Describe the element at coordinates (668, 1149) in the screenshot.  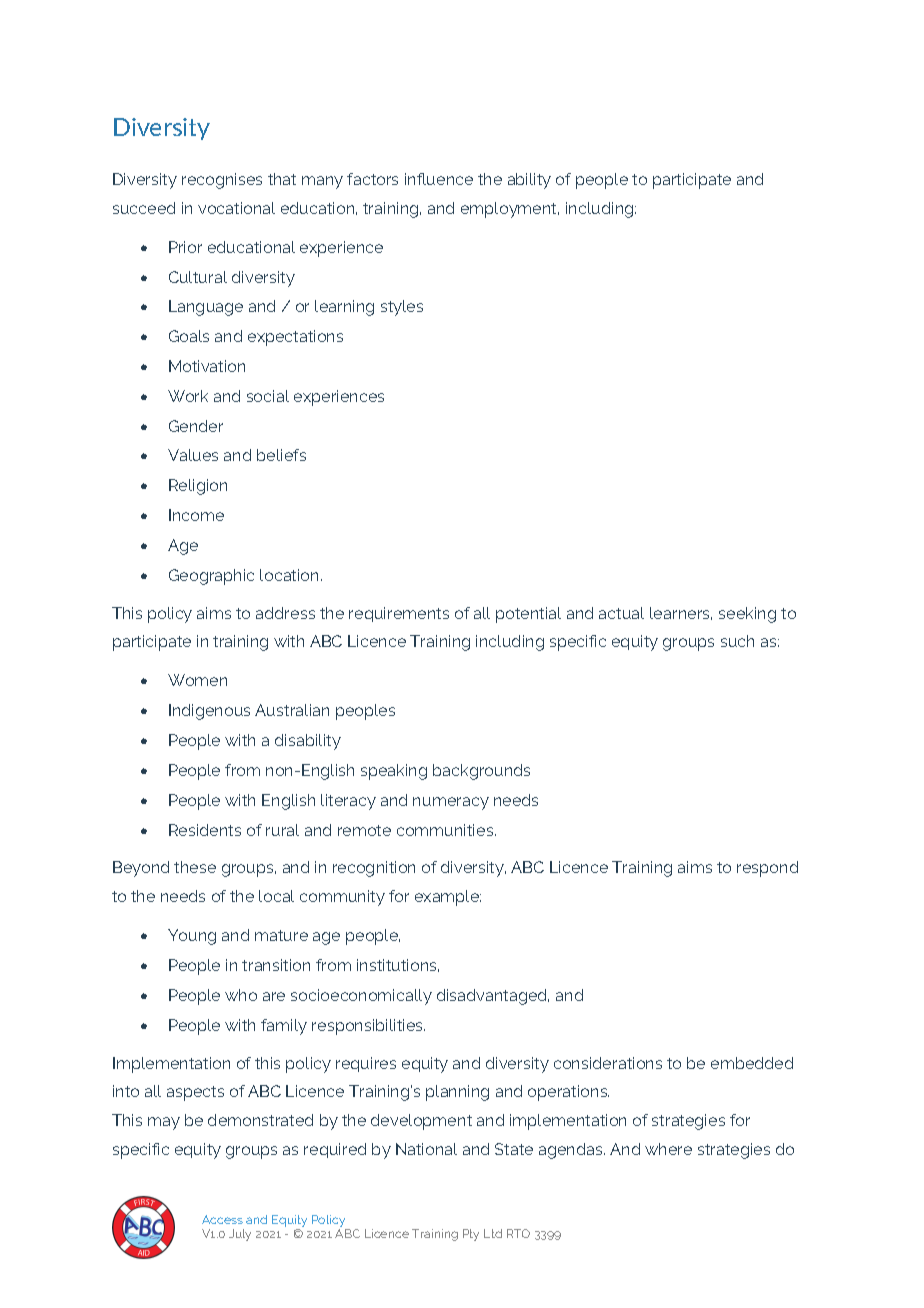
I see `where` at that location.
